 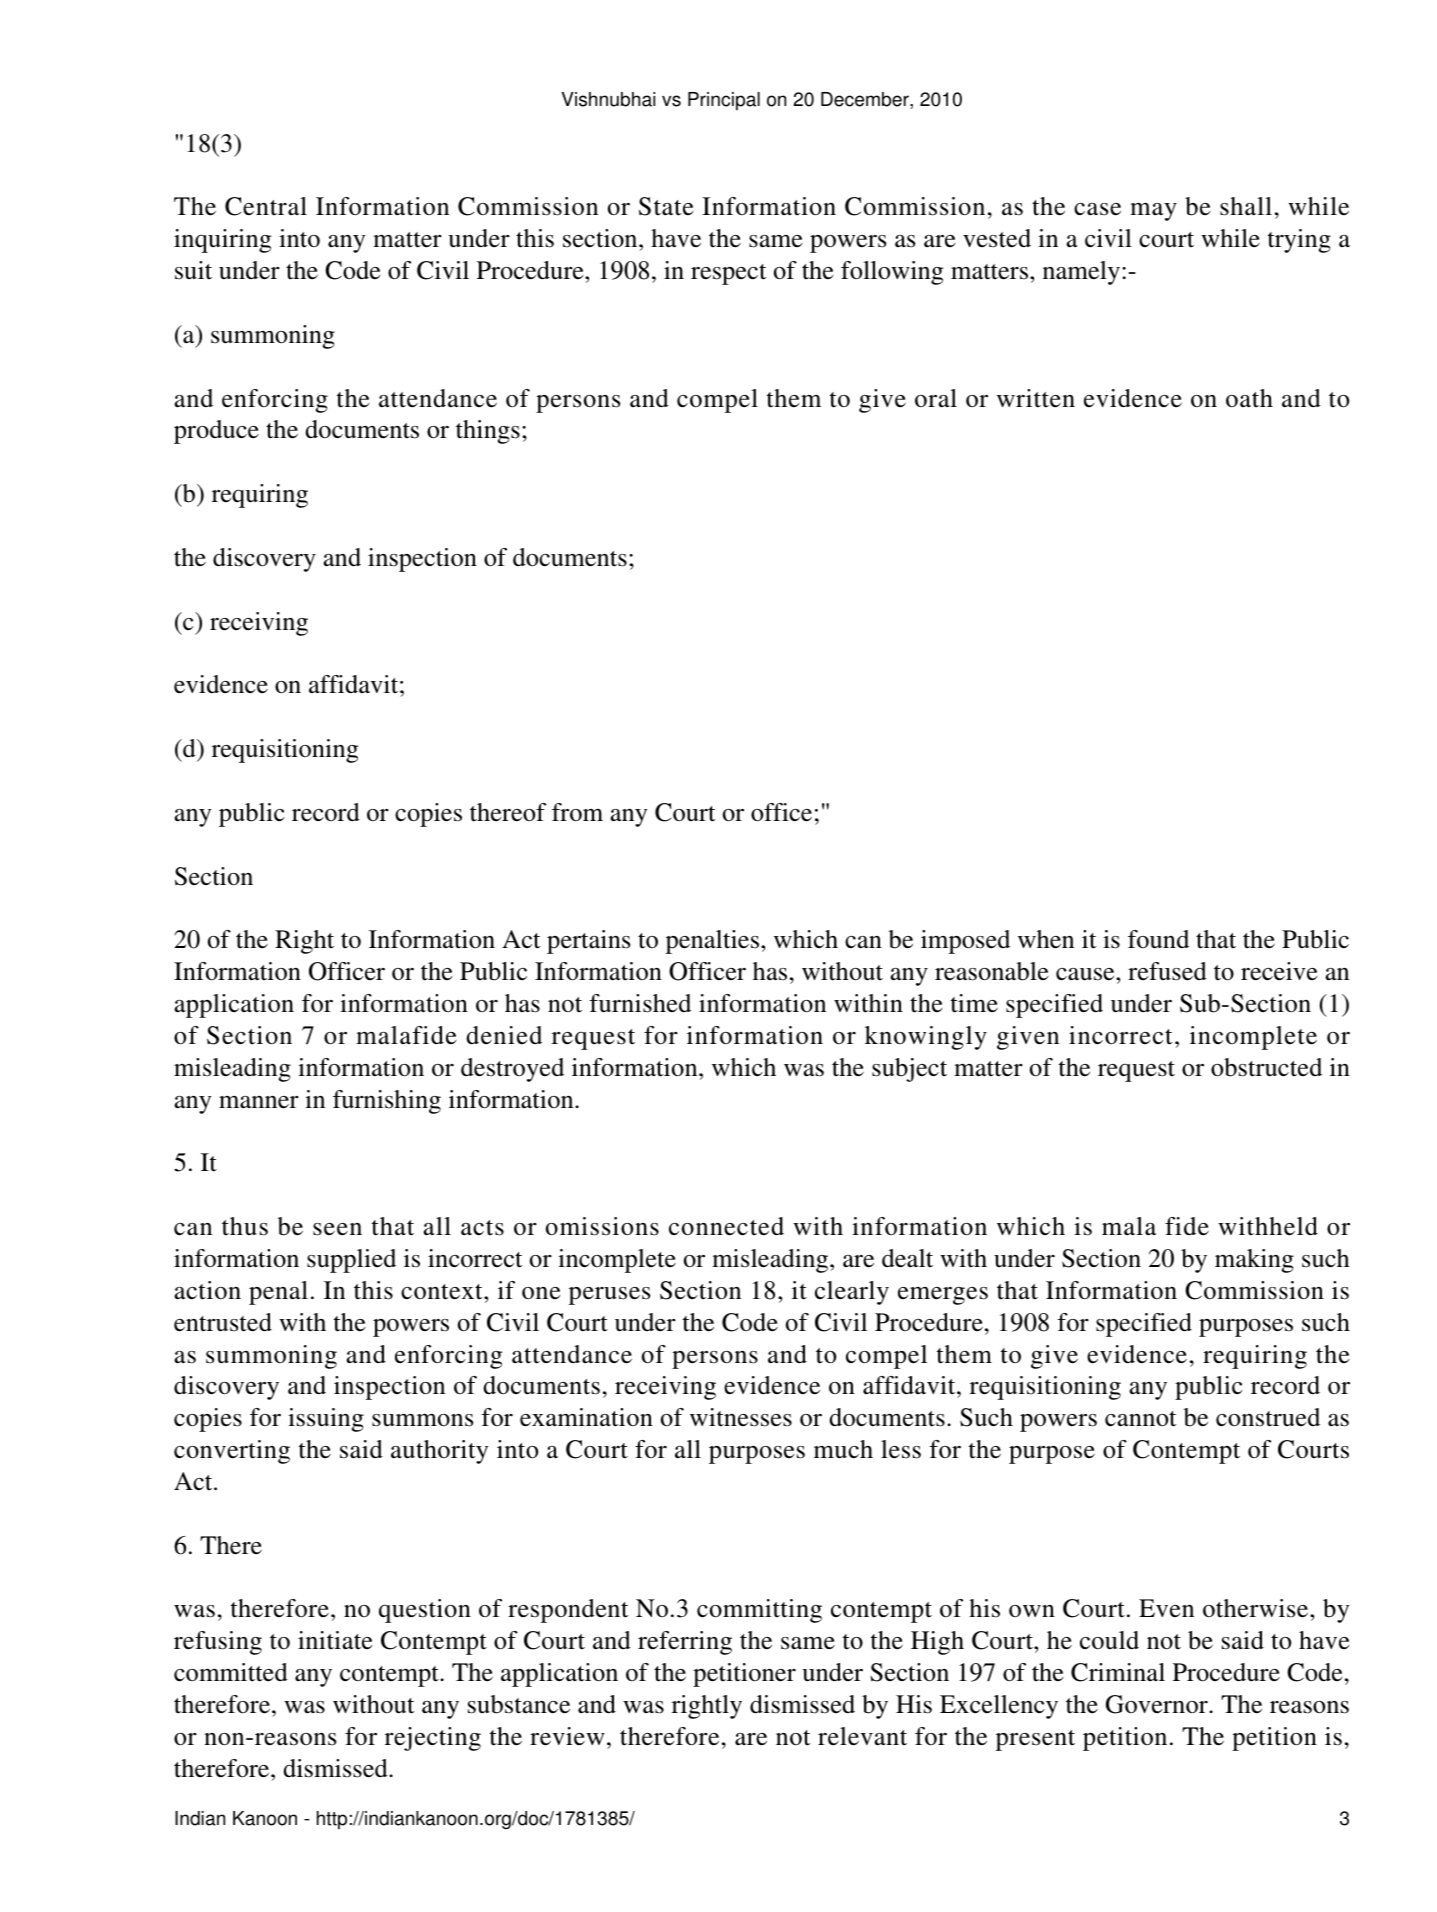 I want to click on Central, so click(x=266, y=206).
